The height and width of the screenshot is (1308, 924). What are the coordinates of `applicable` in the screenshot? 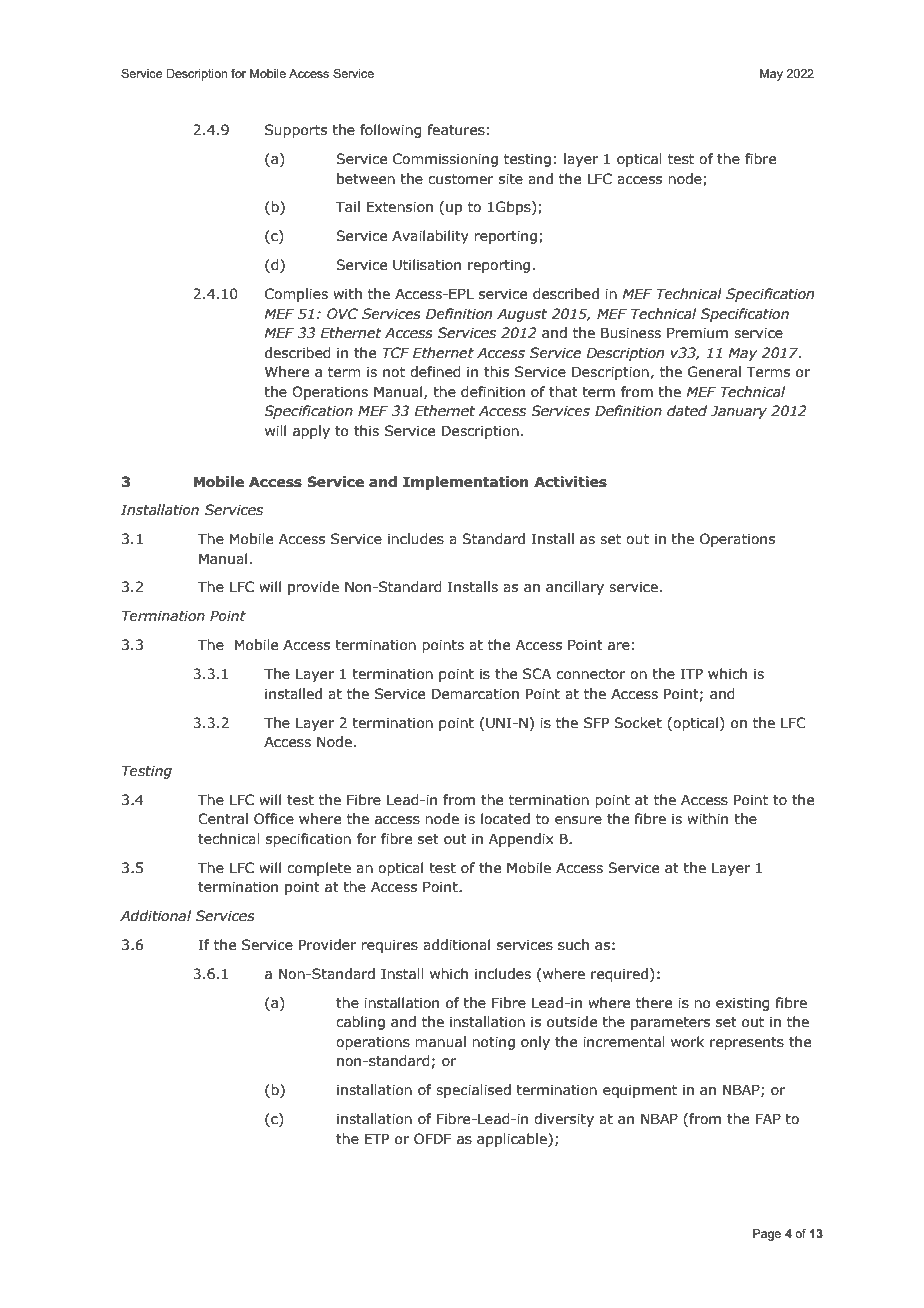 It's located at (513, 1140).
